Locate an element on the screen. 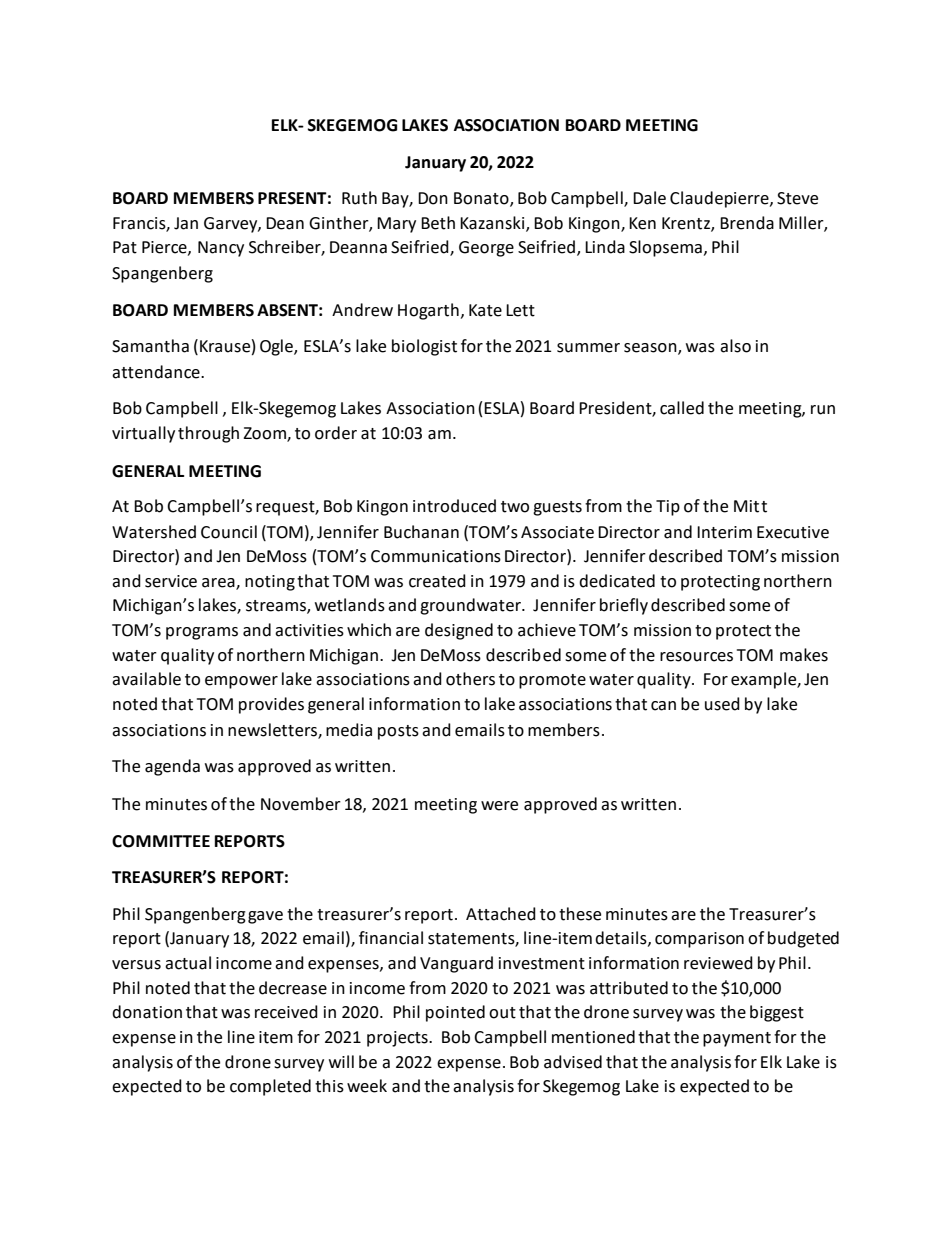 The height and width of the screenshot is (1233, 952). introduced is located at coordinates (454, 506).
